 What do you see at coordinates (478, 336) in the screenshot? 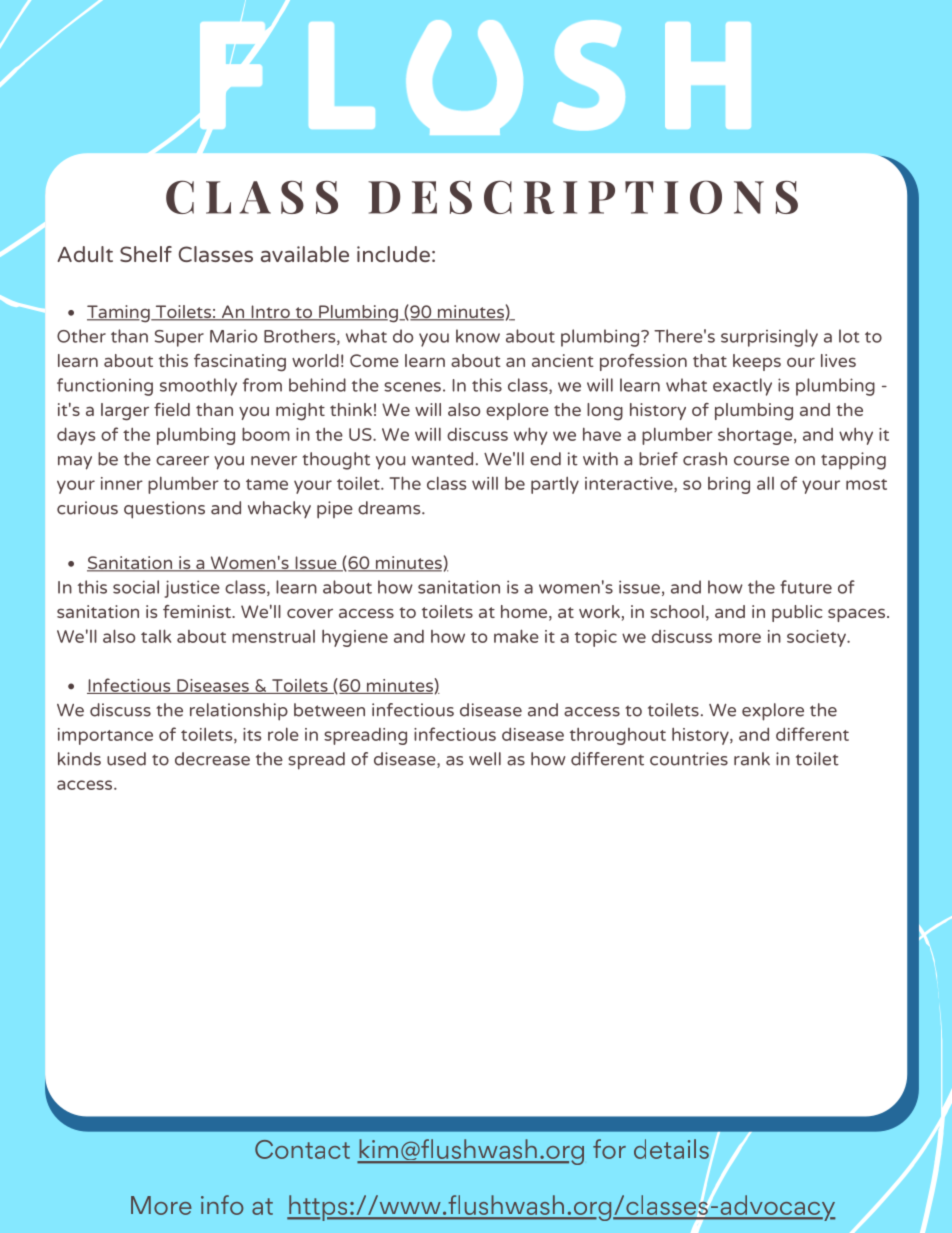
I see `know` at bounding box center [478, 336].
